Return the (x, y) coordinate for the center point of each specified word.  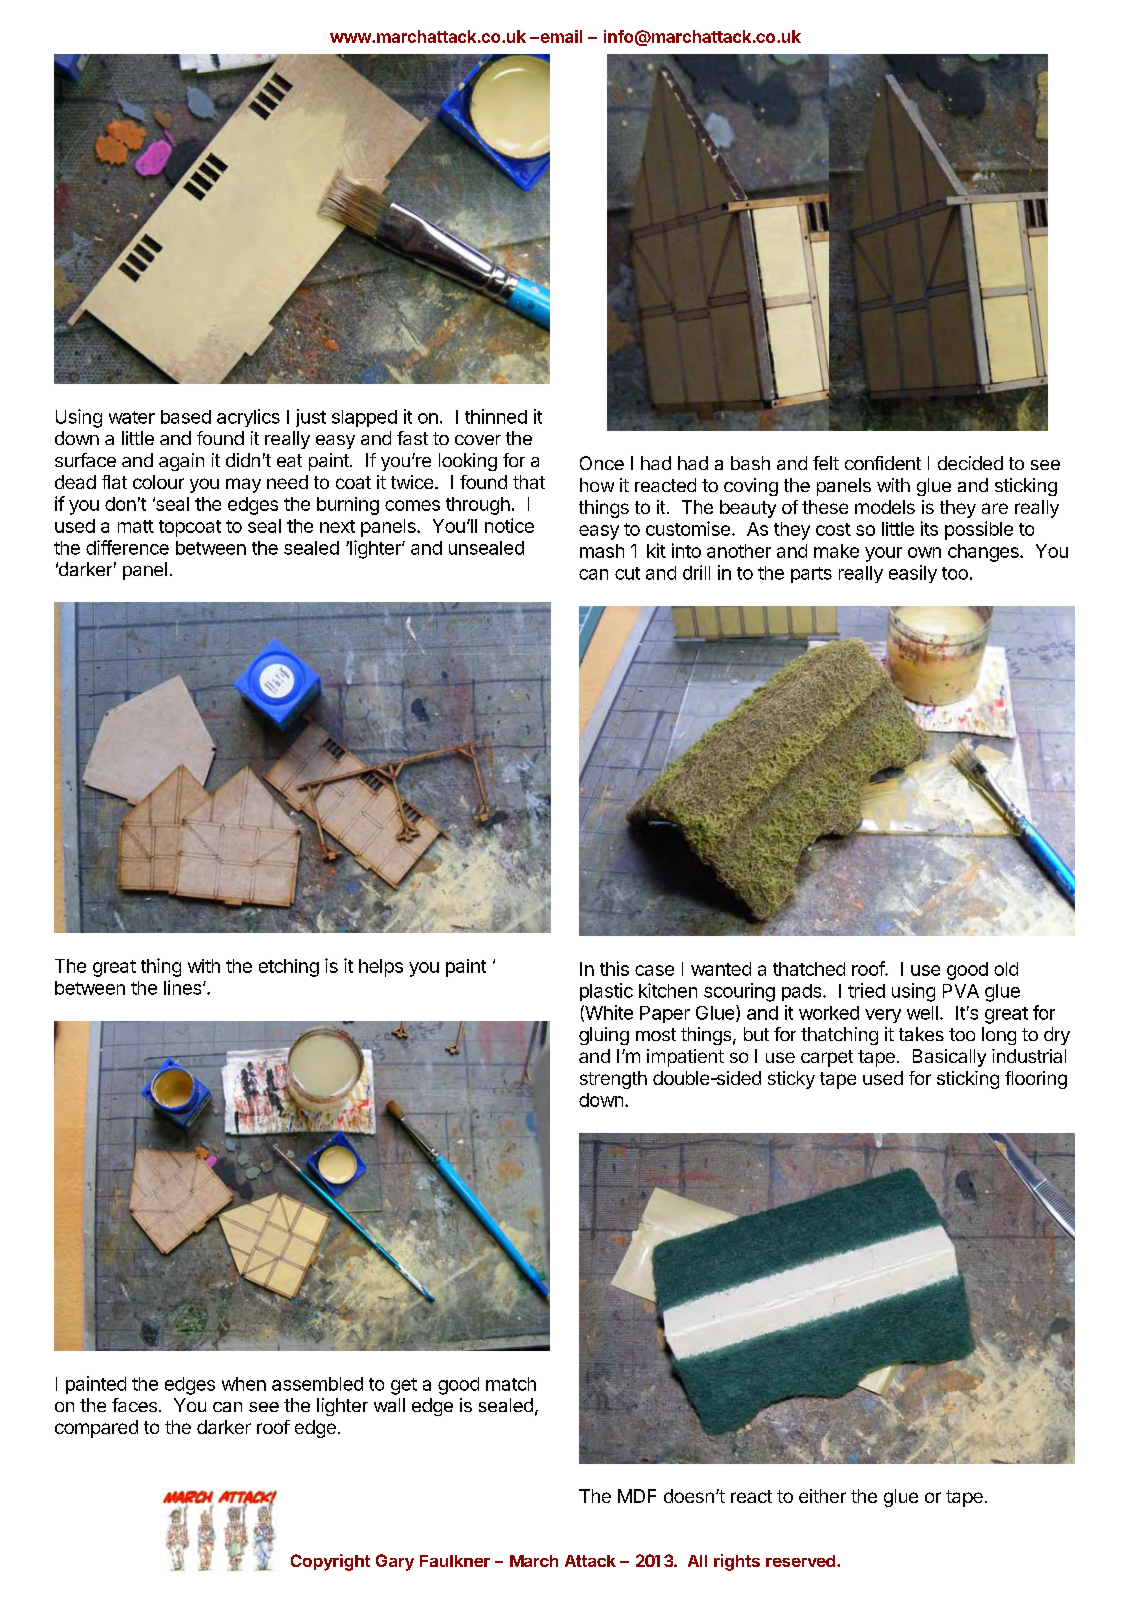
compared (96, 1429)
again (181, 462)
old (1006, 969)
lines (184, 987)
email (560, 36)
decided (970, 463)
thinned (496, 416)
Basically (949, 1058)
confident (883, 463)
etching (289, 968)
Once (602, 463)
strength (613, 1080)
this (614, 968)
